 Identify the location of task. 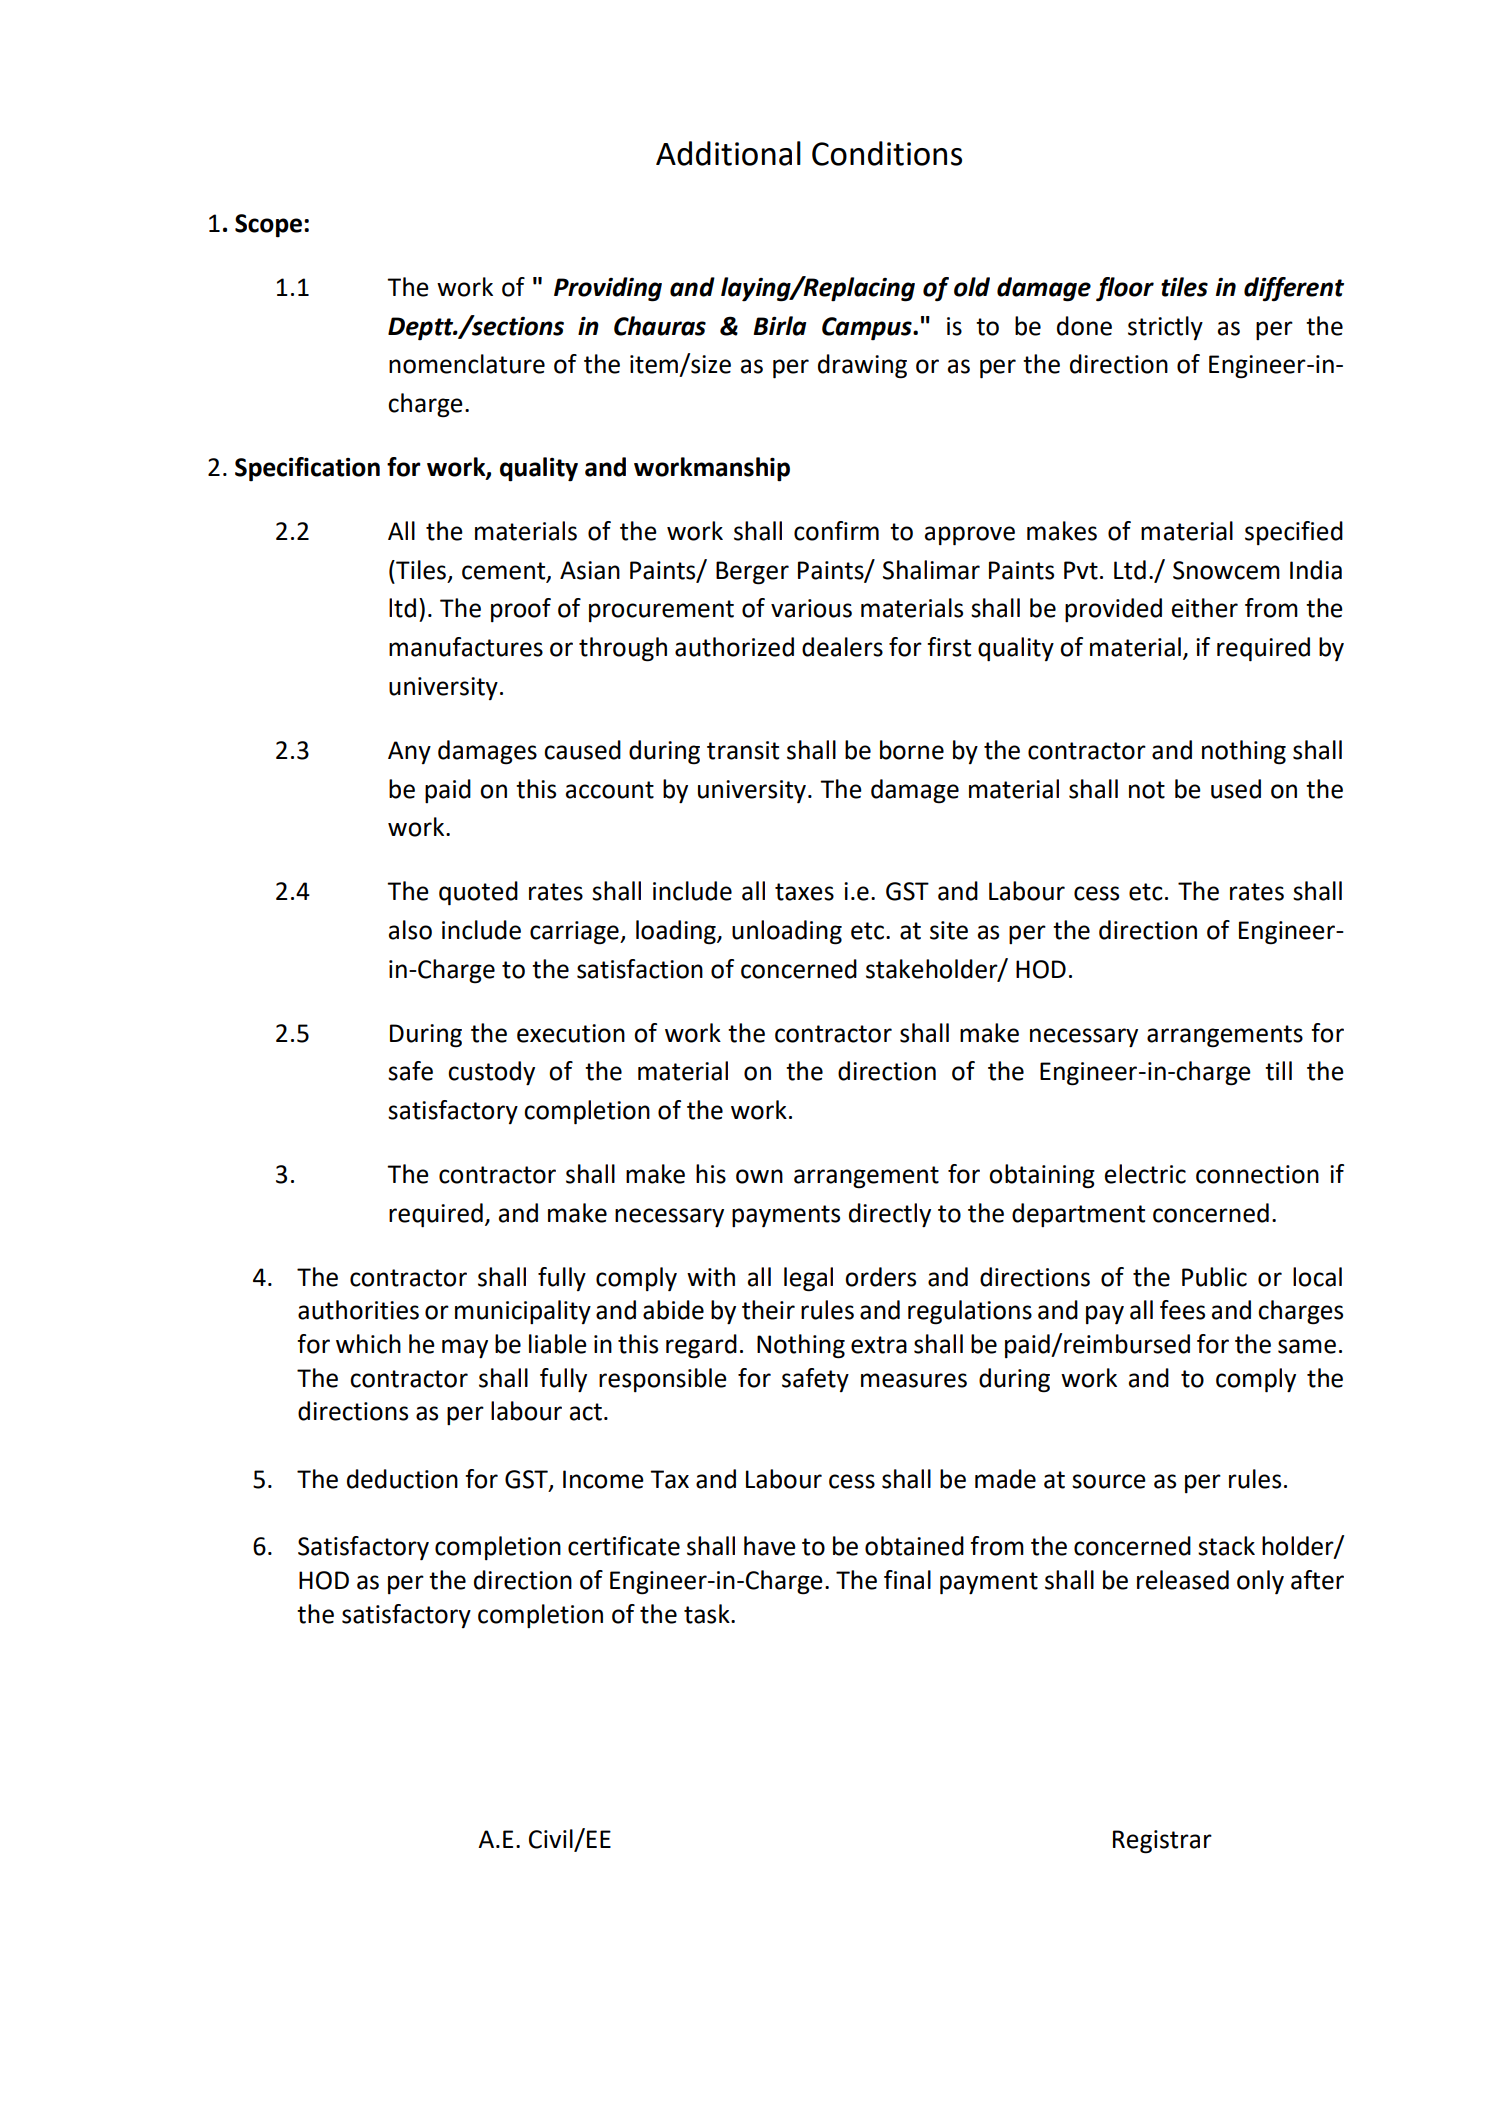
(708, 1614).
